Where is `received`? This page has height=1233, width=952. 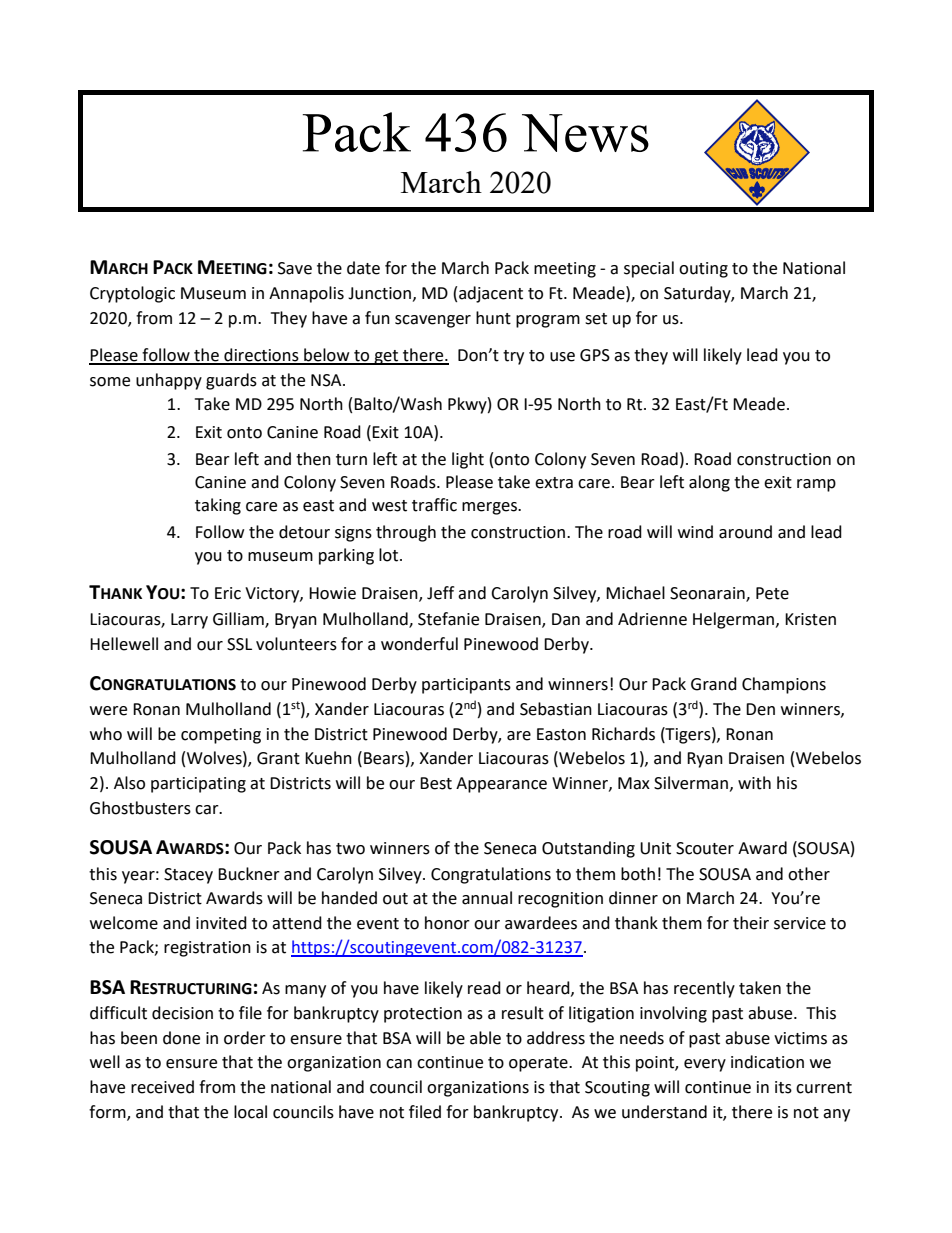 received is located at coordinates (162, 1087).
